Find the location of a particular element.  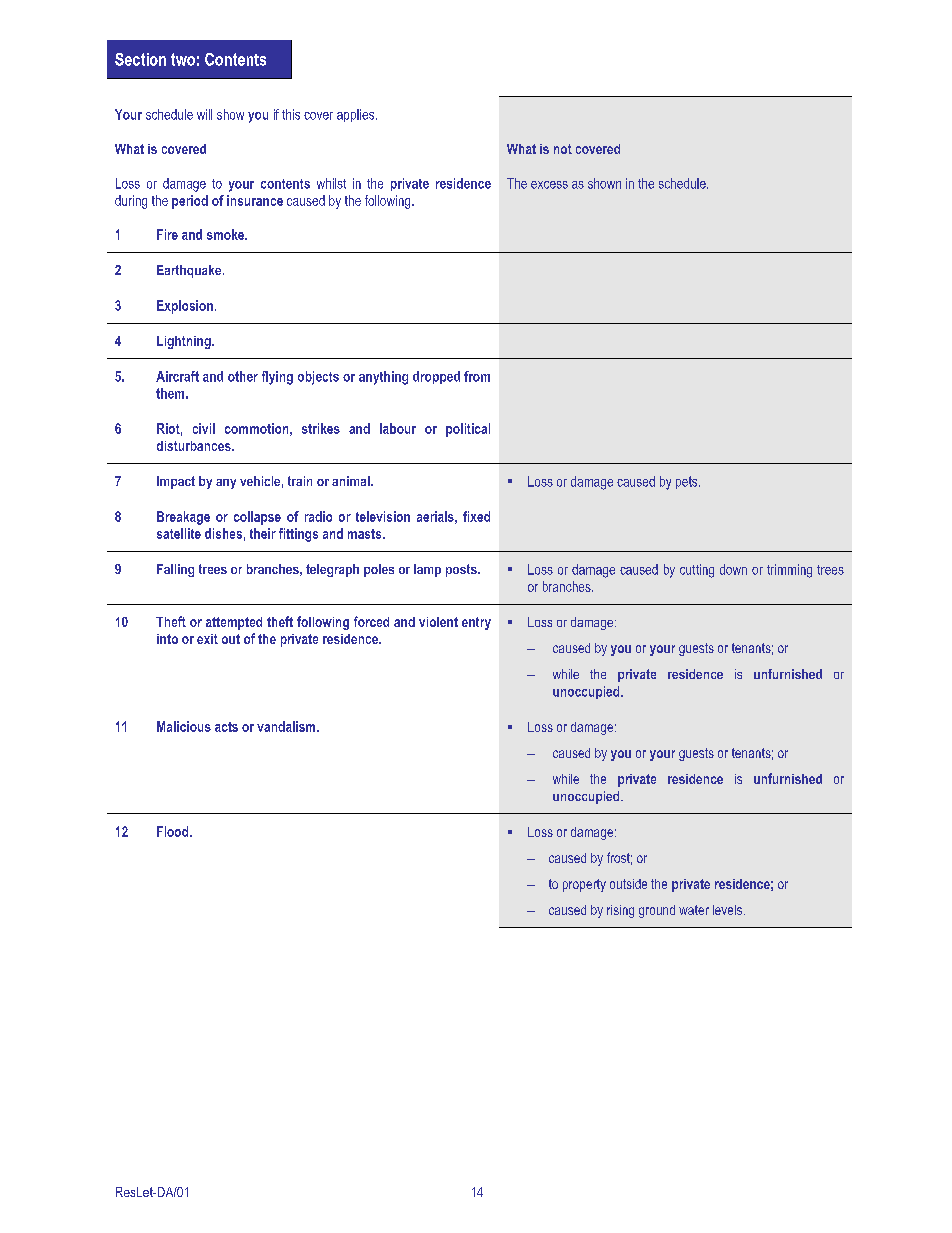

Impact is located at coordinates (176, 482).
